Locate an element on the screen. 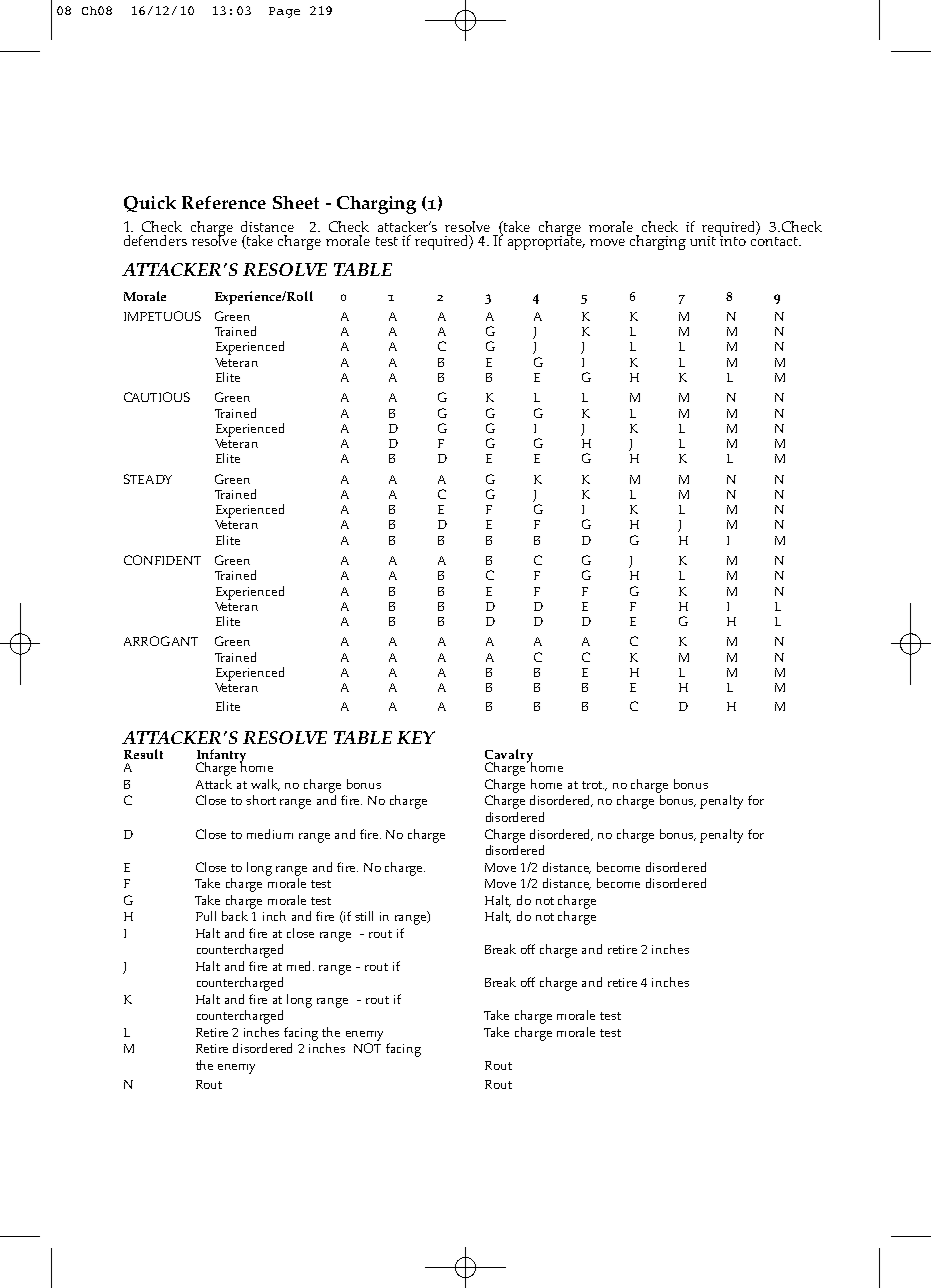  KEY is located at coordinates (416, 737).
